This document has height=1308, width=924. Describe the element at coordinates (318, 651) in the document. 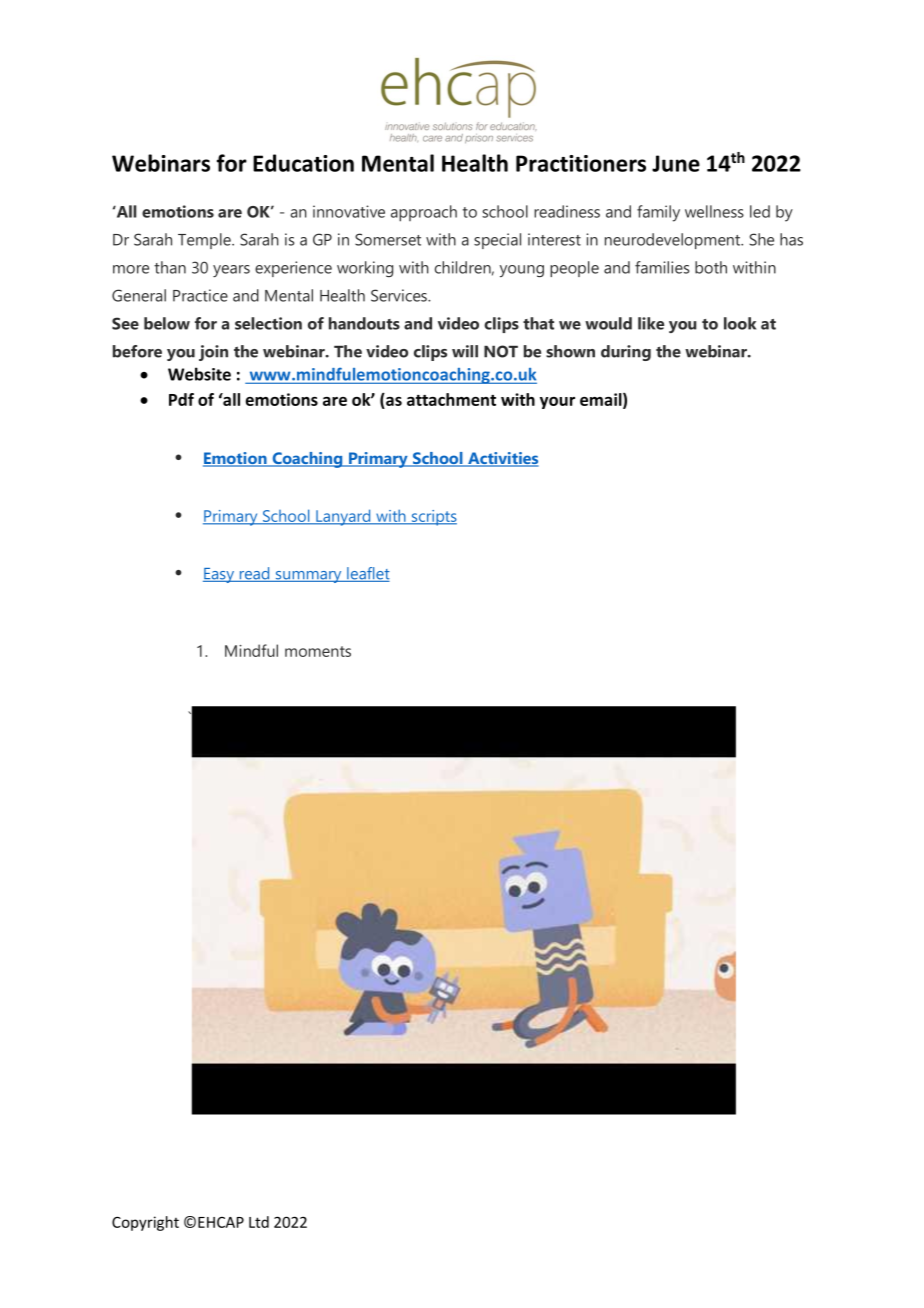

I see `moments` at that location.
